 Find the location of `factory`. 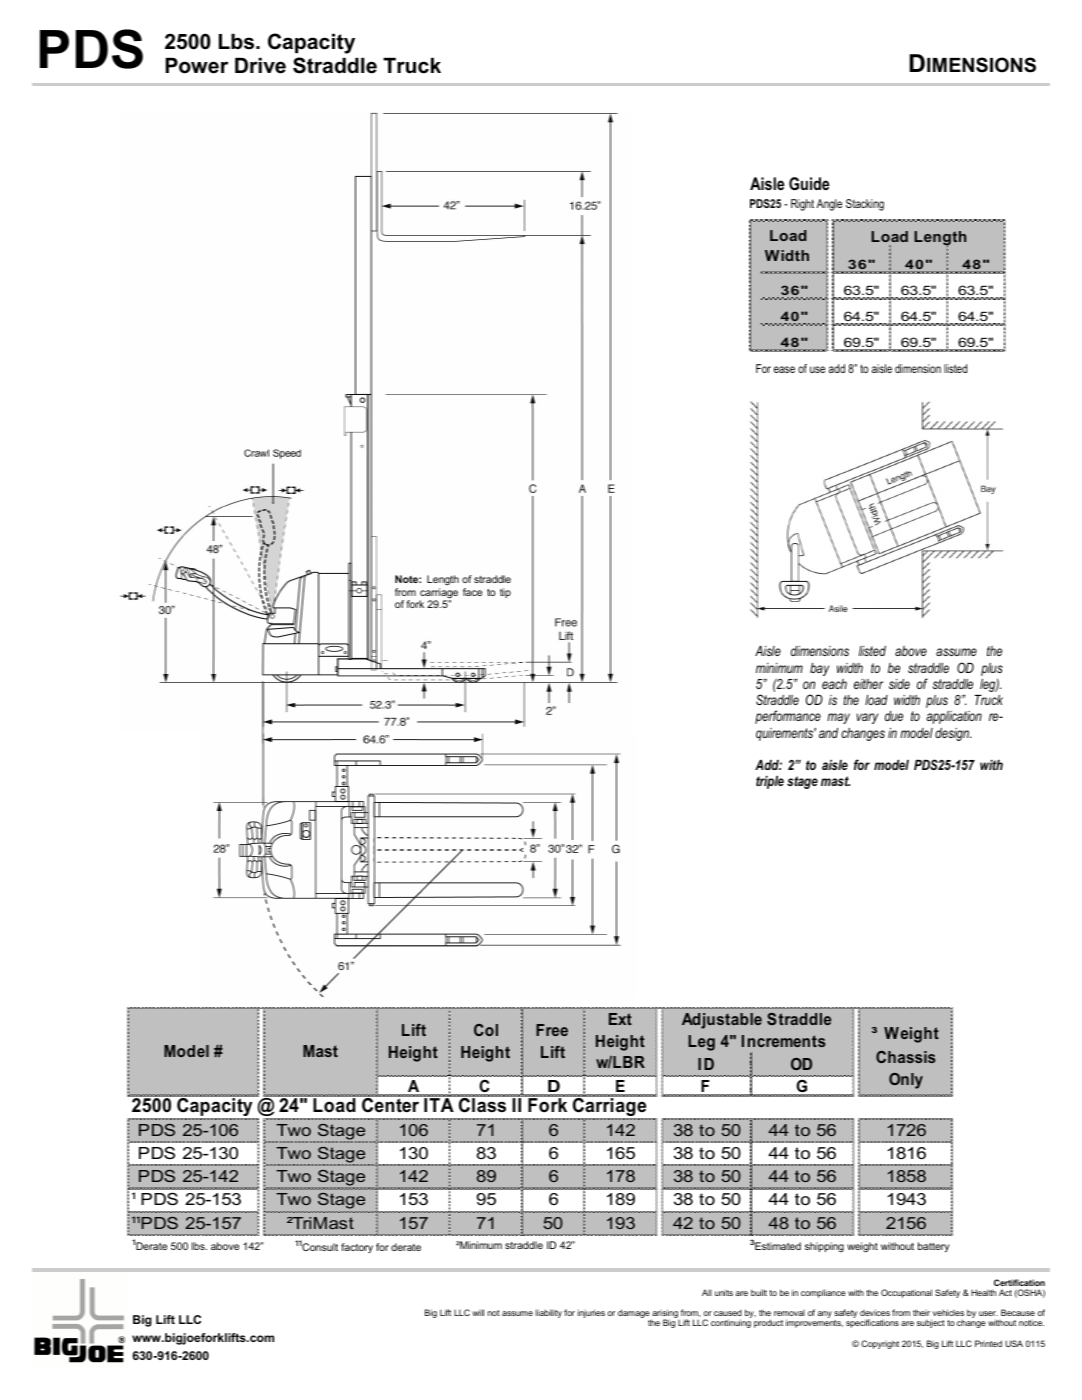

factory is located at coordinates (357, 1248).
